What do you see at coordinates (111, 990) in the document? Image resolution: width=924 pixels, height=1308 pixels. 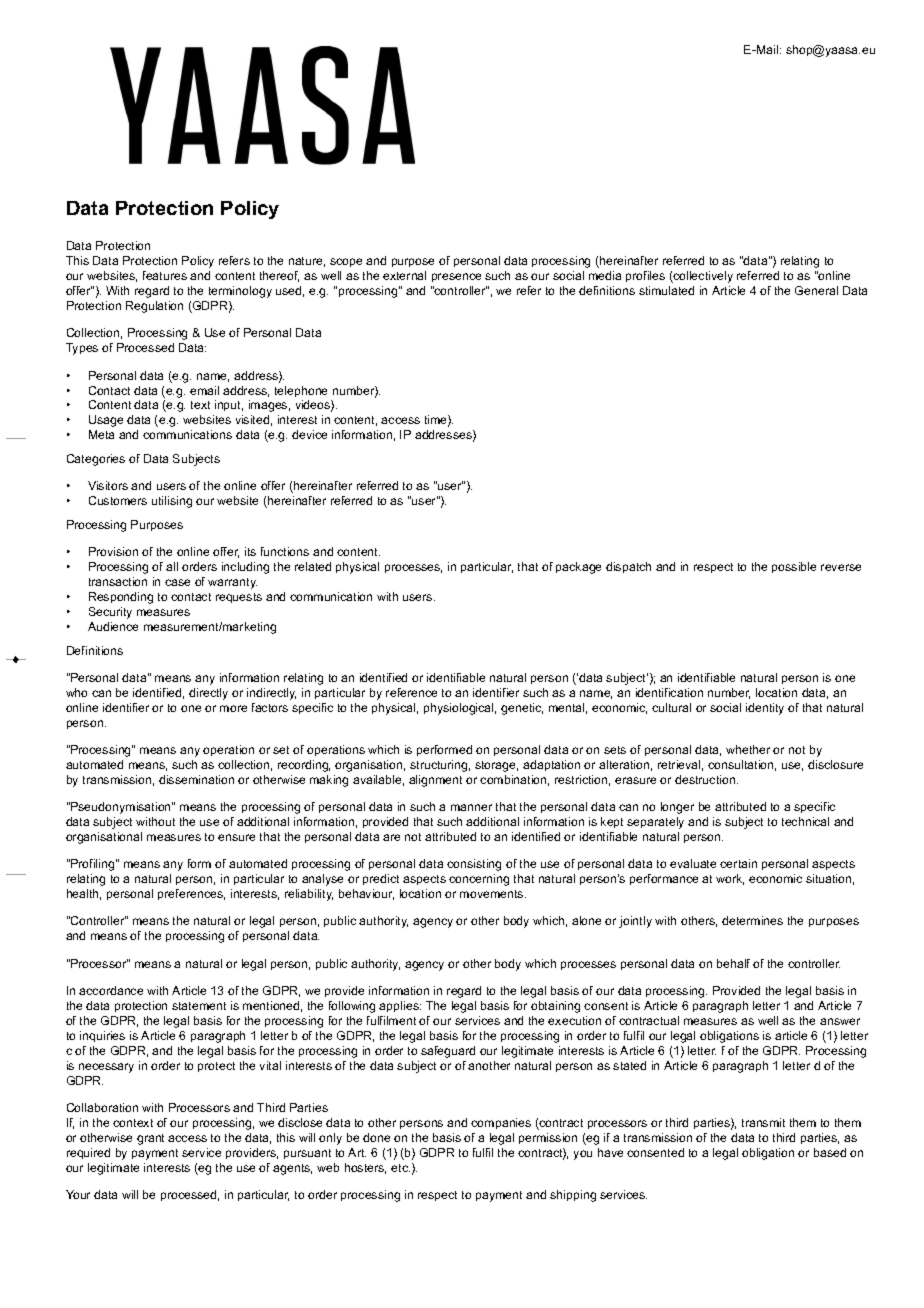 I see `accordance` at bounding box center [111, 990].
